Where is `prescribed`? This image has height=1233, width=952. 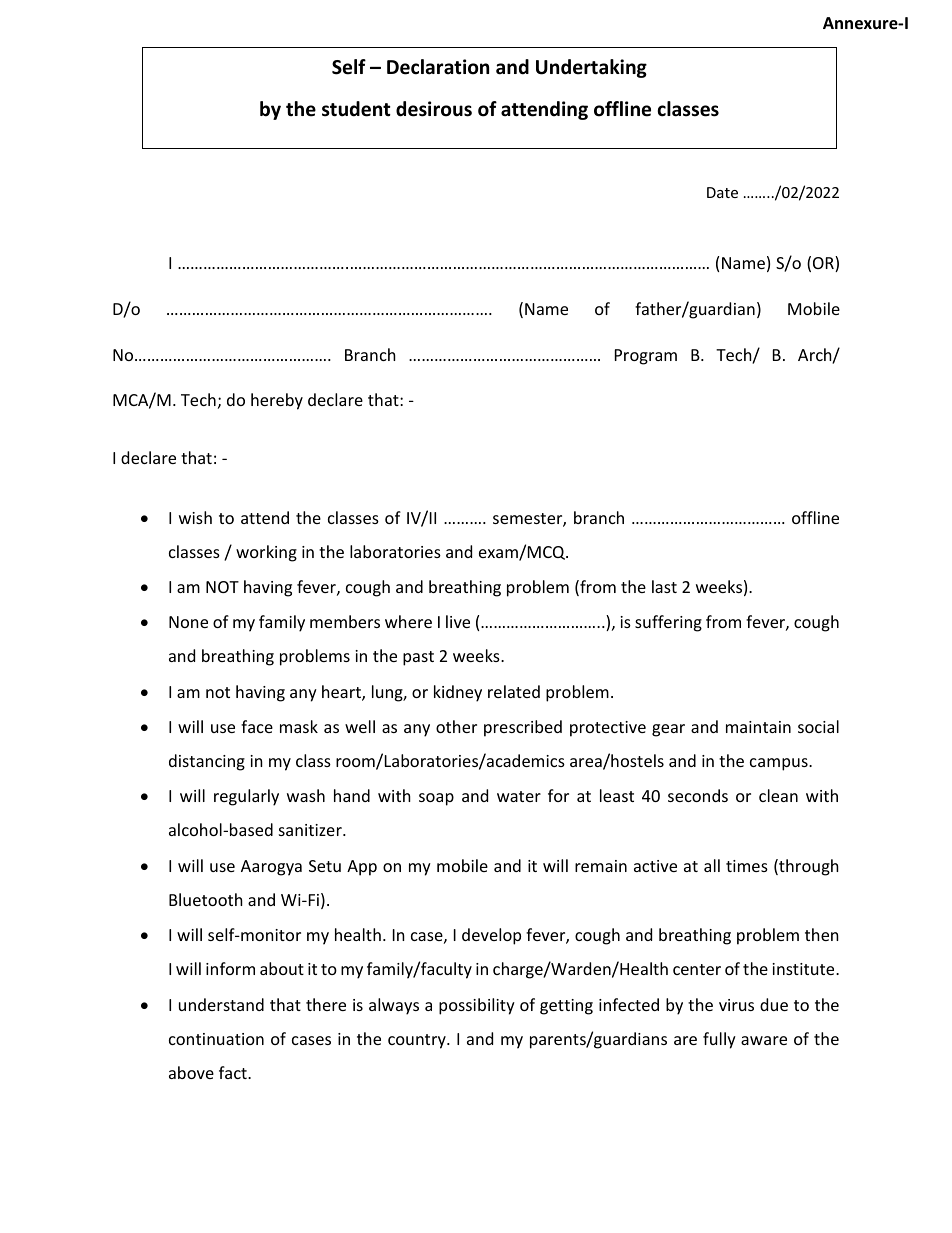
prescribed is located at coordinates (523, 728).
